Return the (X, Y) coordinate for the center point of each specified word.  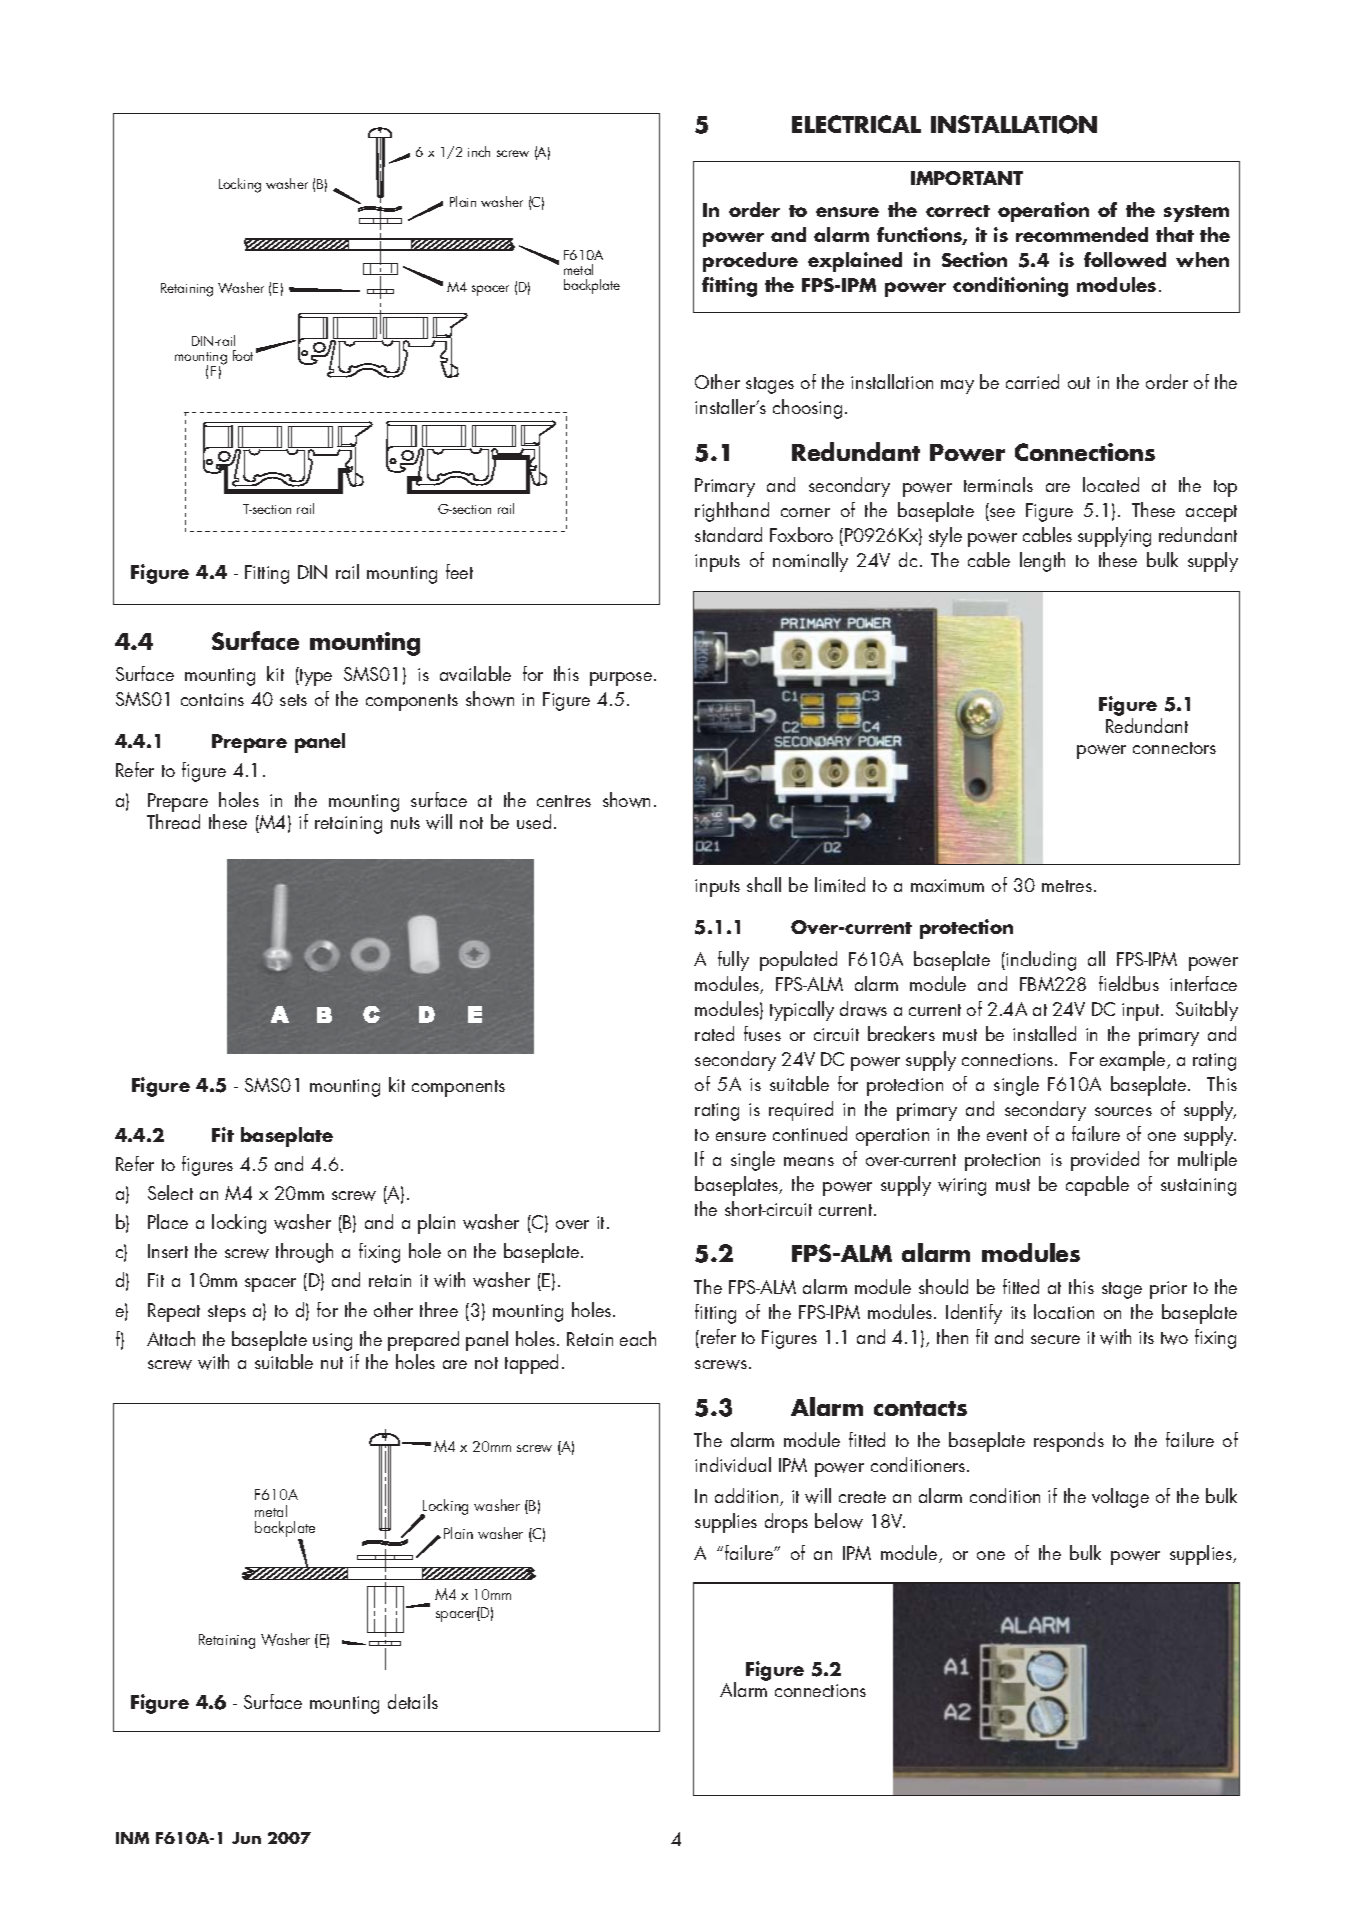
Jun (246, 1838)
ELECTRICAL (856, 124)
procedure (750, 262)
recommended (1082, 234)
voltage (1120, 1498)
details (413, 1701)
